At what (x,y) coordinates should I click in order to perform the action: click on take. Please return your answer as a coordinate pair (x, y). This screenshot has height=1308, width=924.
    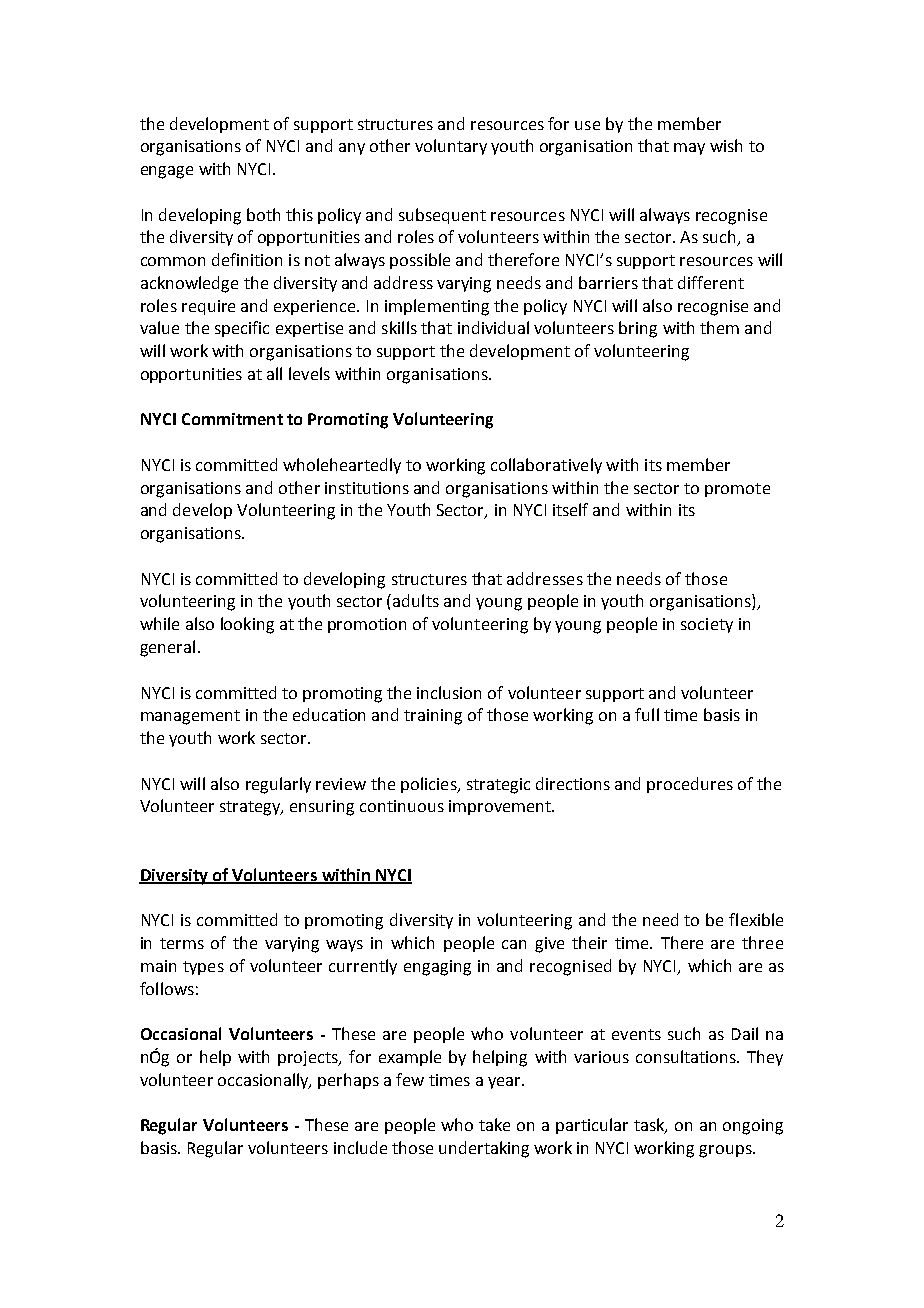
    Looking at the image, I should click on (494, 1124).
